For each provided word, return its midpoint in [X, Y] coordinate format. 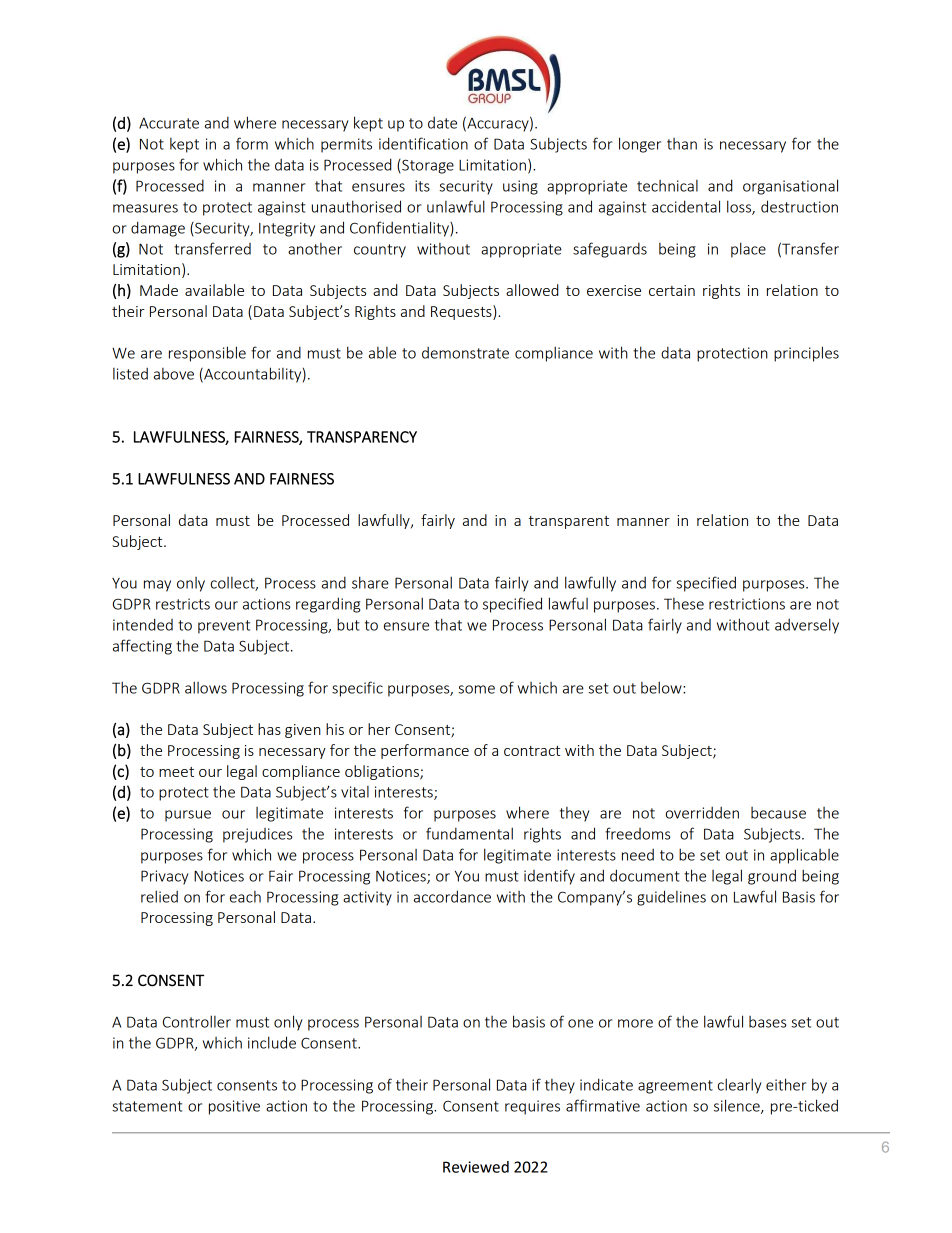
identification [423, 143]
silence [738, 1106]
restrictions [747, 604]
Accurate [169, 123]
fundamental [469, 833]
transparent [569, 522]
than [682, 144]
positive [234, 1107]
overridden [702, 812]
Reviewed [476, 1167]
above [174, 374]
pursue [188, 816]
